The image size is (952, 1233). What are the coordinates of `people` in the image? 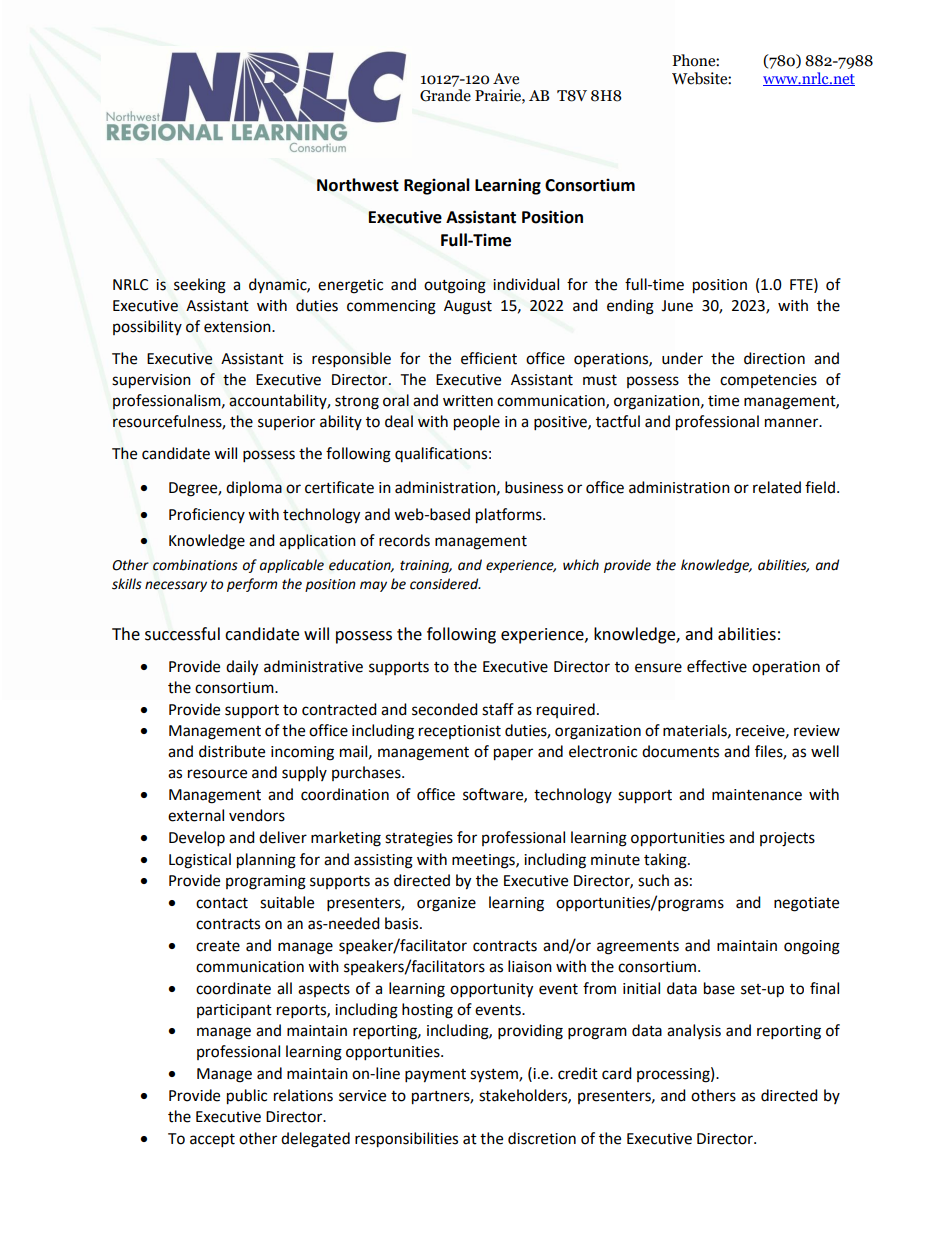 It's located at (477, 423).
